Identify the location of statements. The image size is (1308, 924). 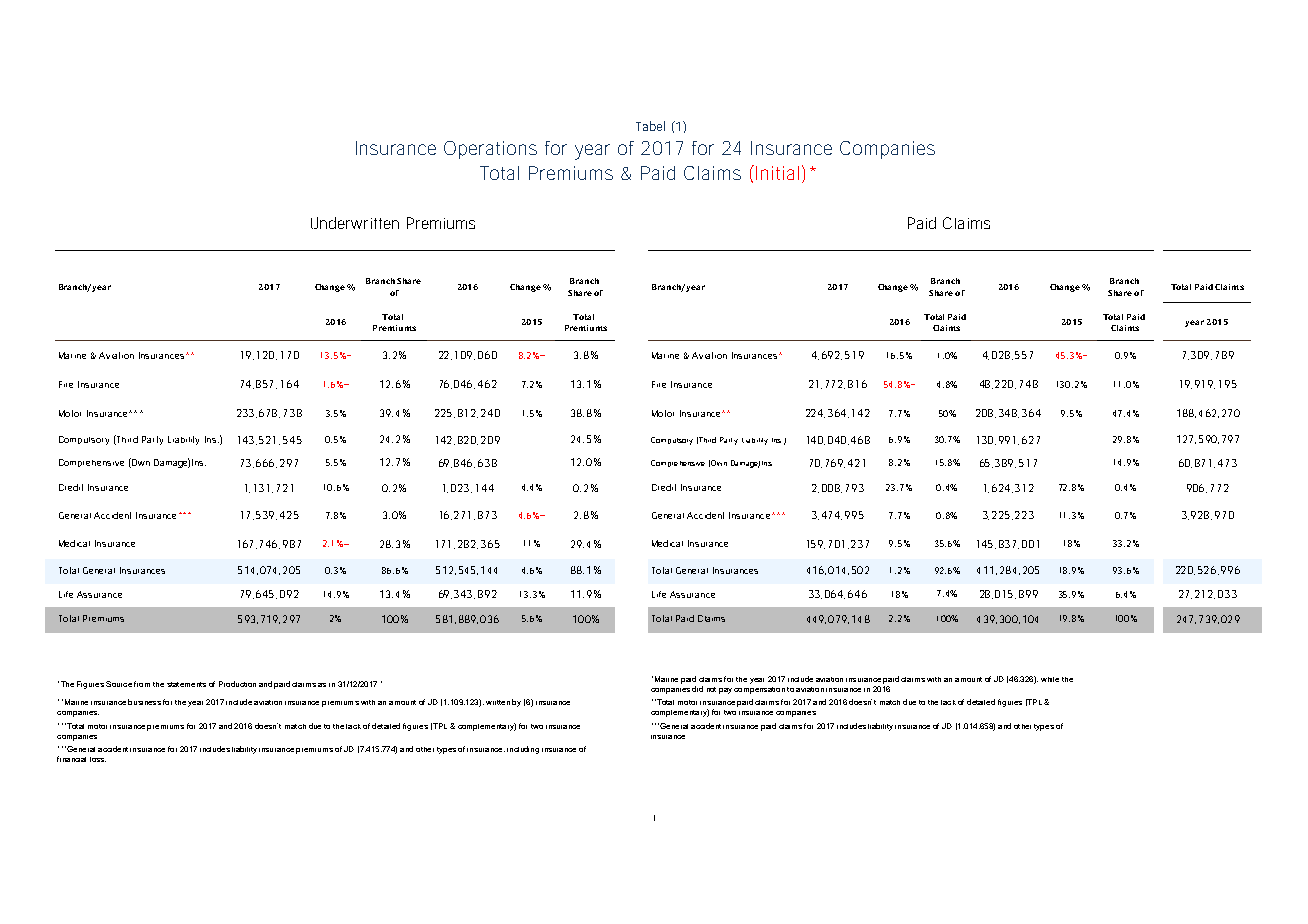
(186, 684).
